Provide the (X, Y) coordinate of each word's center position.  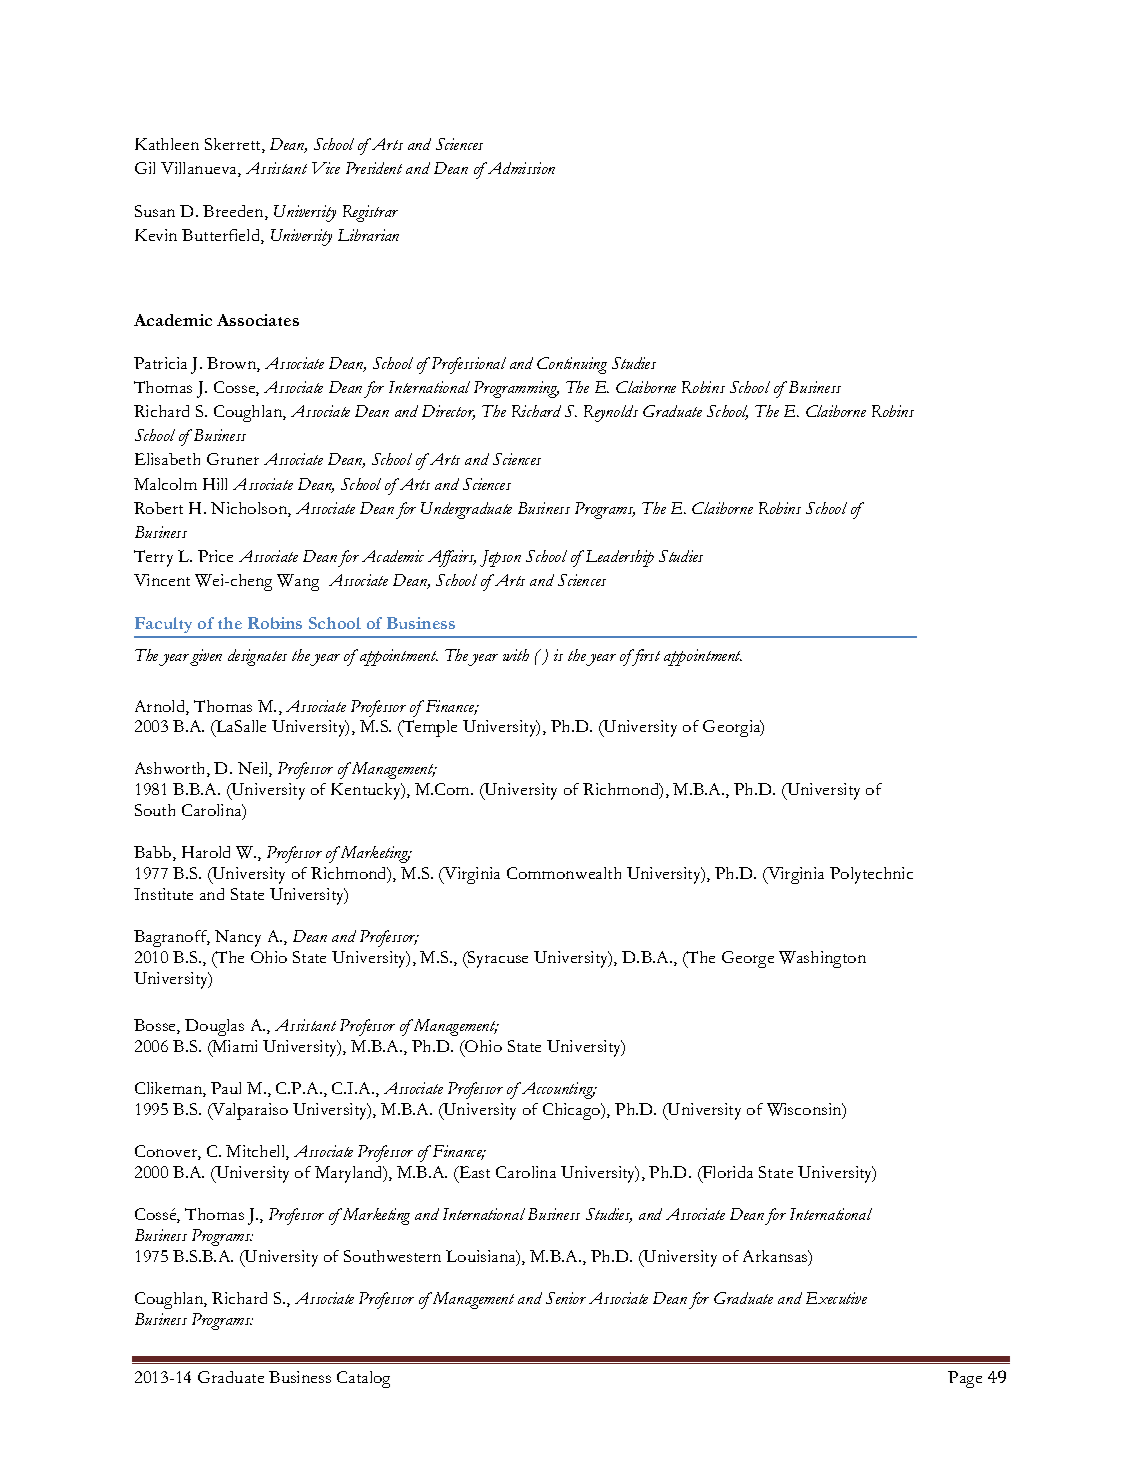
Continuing (572, 365)
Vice (326, 168)
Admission (520, 168)
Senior (566, 1298)
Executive (836, 1298)
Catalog (363, 1379)
